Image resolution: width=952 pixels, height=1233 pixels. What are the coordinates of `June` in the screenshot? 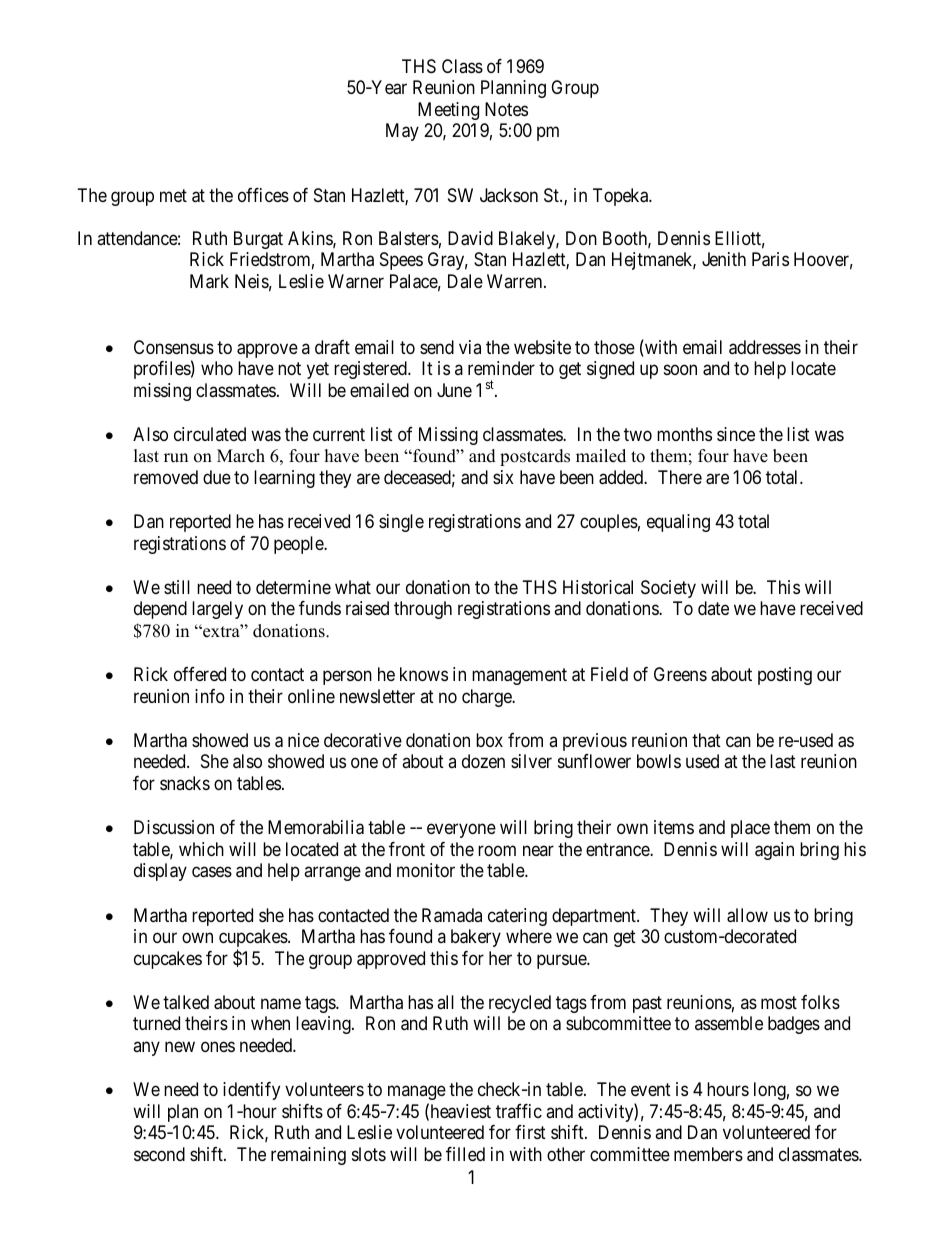 It's located at (454, 390).
